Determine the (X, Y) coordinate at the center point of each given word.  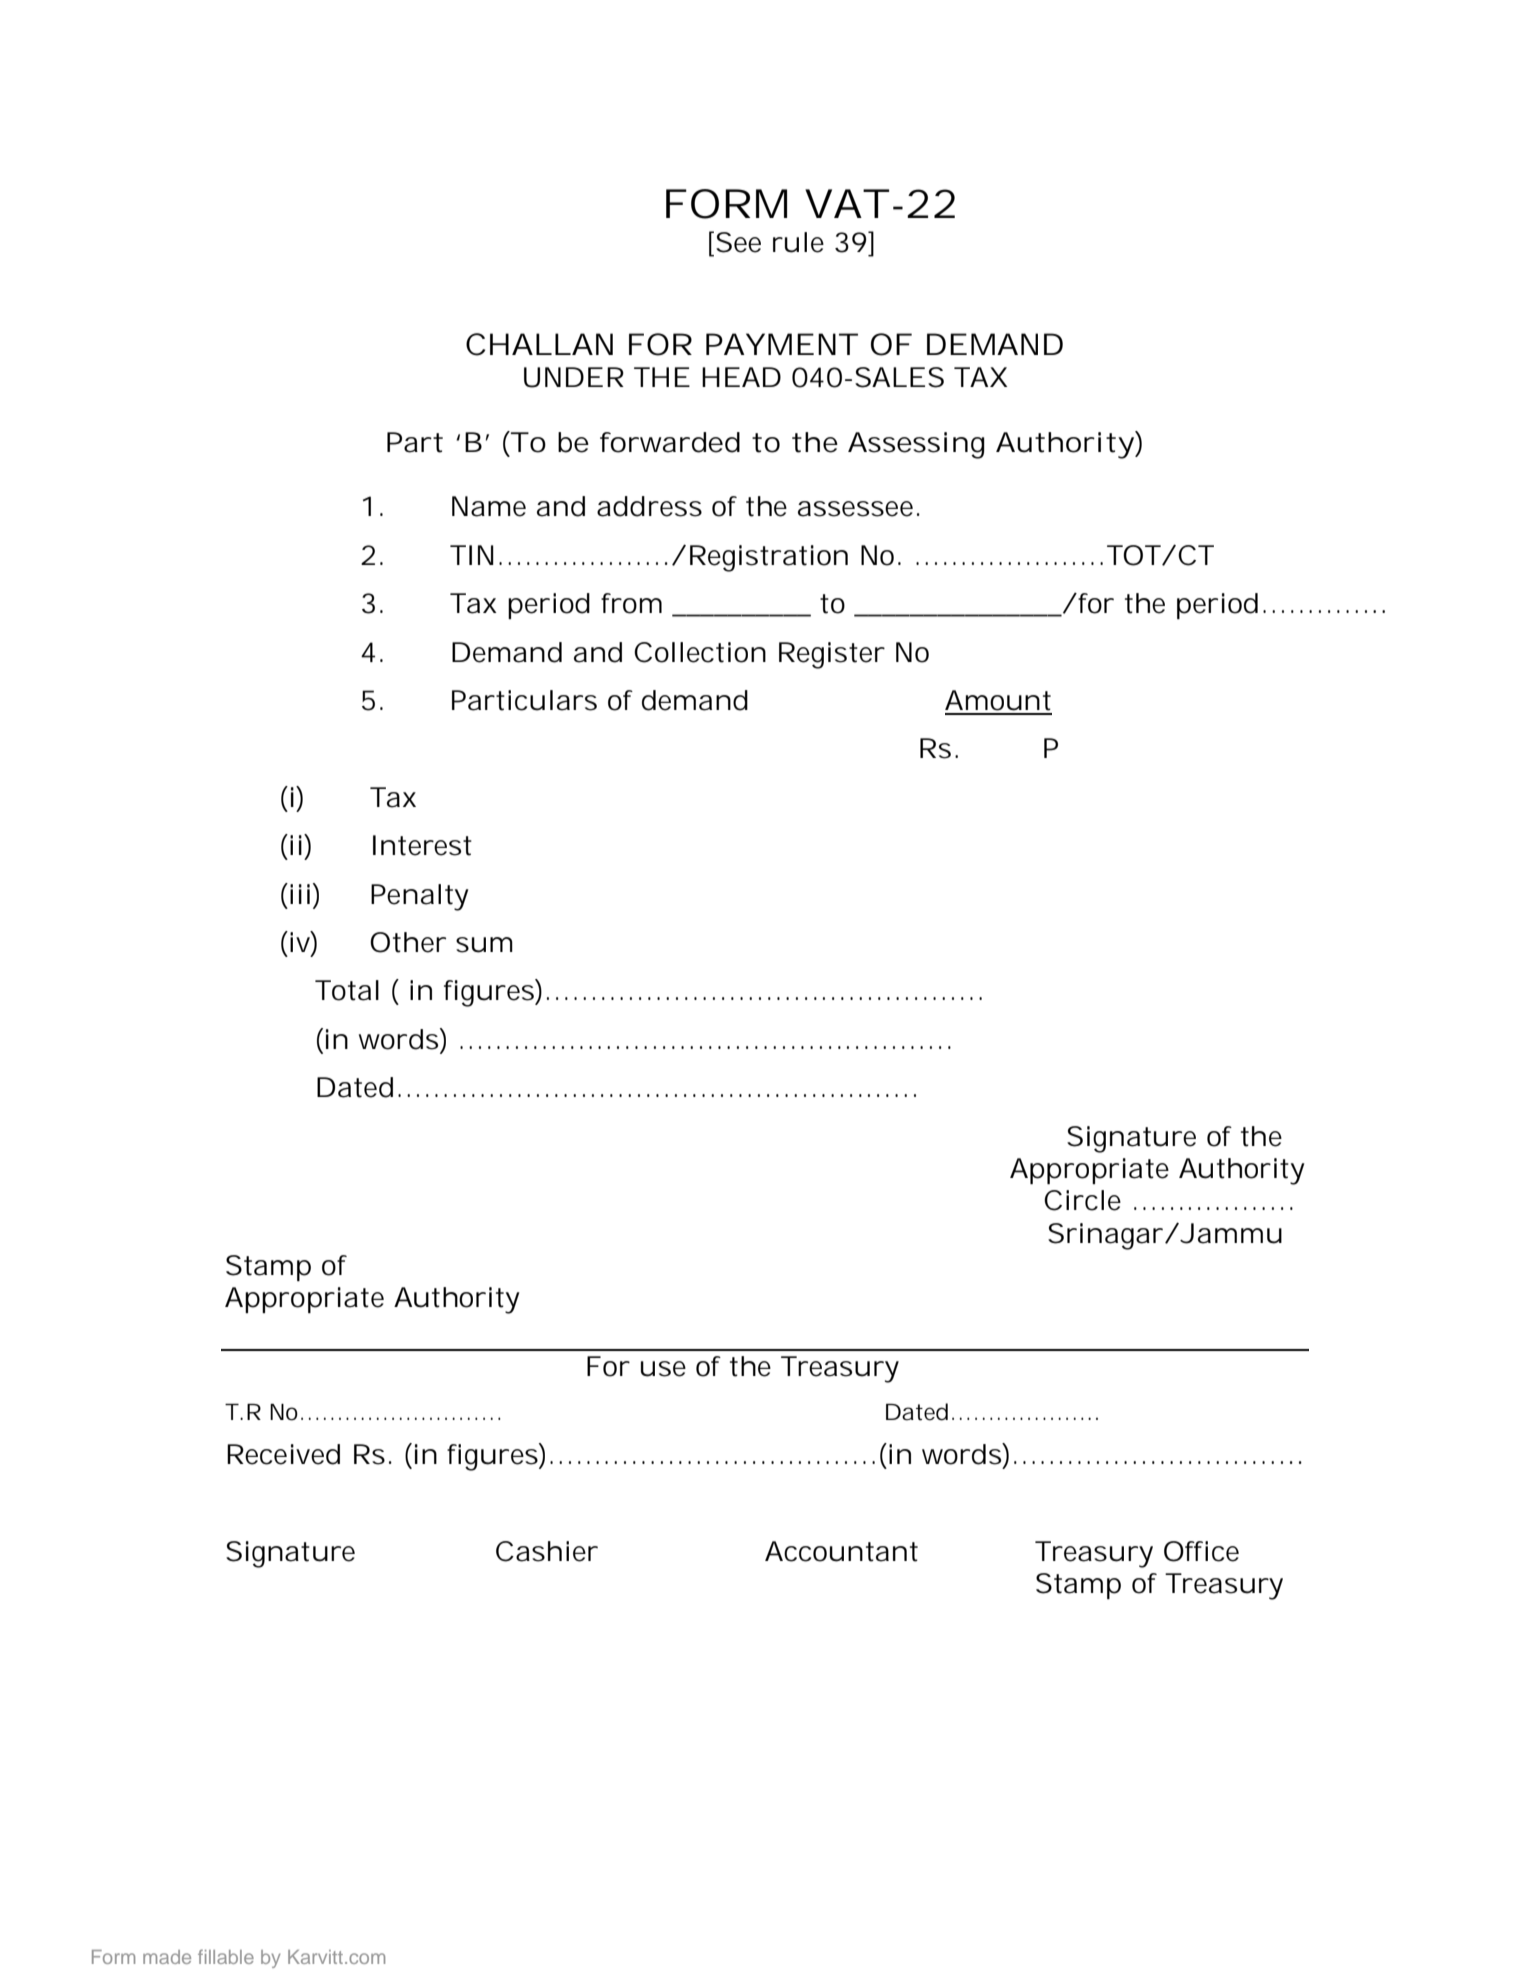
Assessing (916, 445)
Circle (1082, 1200)
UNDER (574, 377)
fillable (226, 1956)
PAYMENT (781, 344)
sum (484, 945)
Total (347, 990)
